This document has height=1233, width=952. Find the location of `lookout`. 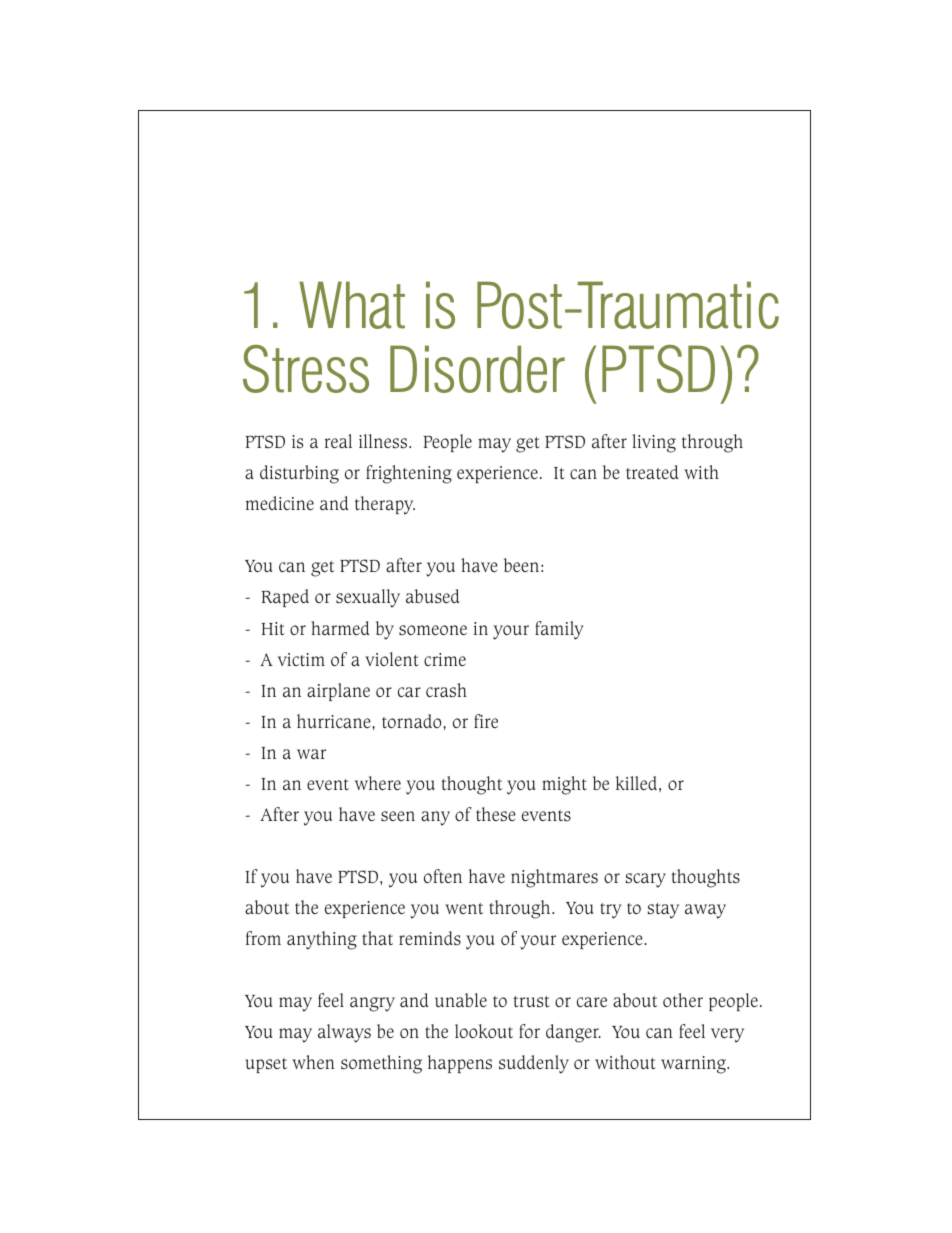

lookout is located at coordinates (484, 1031).
